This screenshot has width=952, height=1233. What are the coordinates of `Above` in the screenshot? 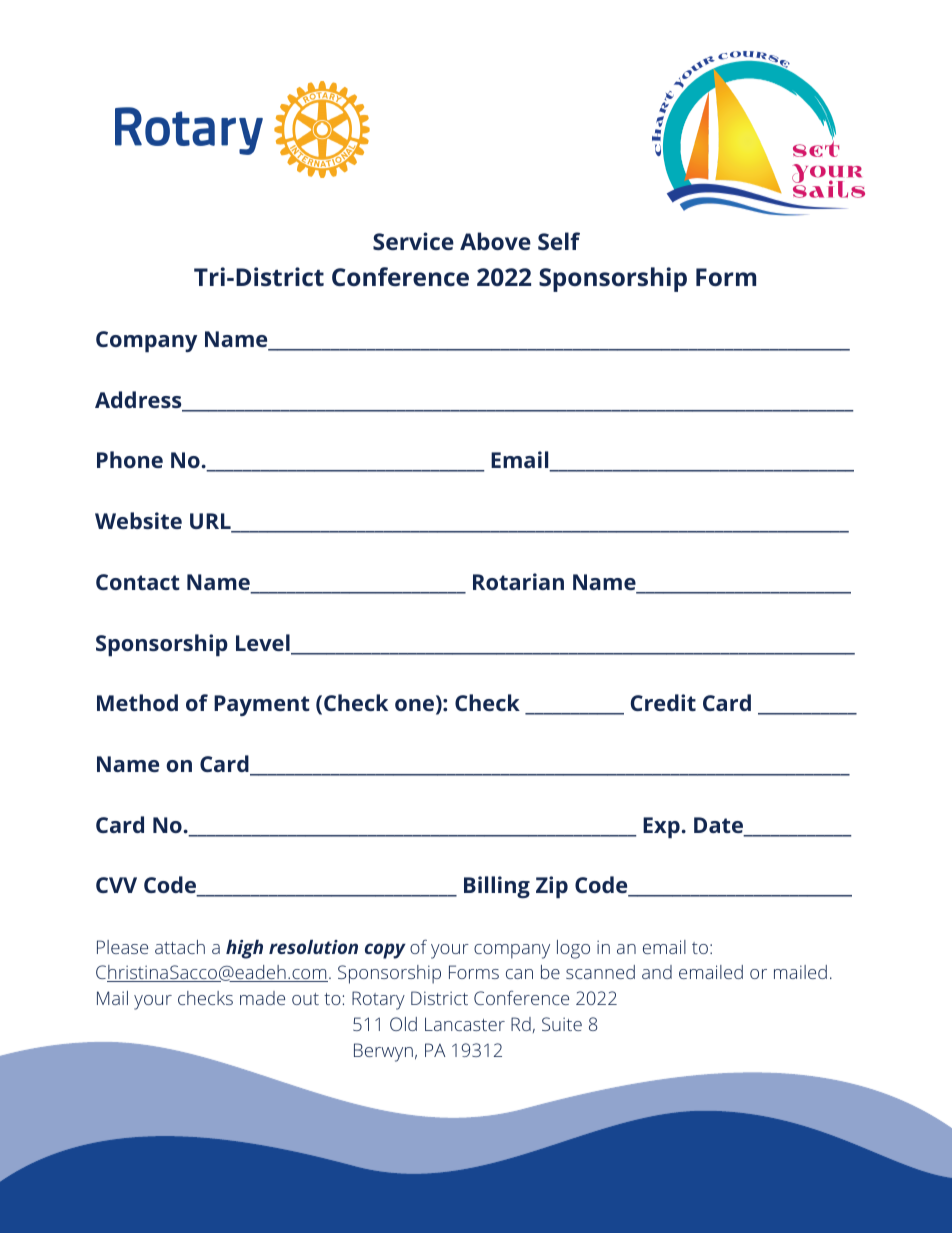 It's located at (495, 241).
